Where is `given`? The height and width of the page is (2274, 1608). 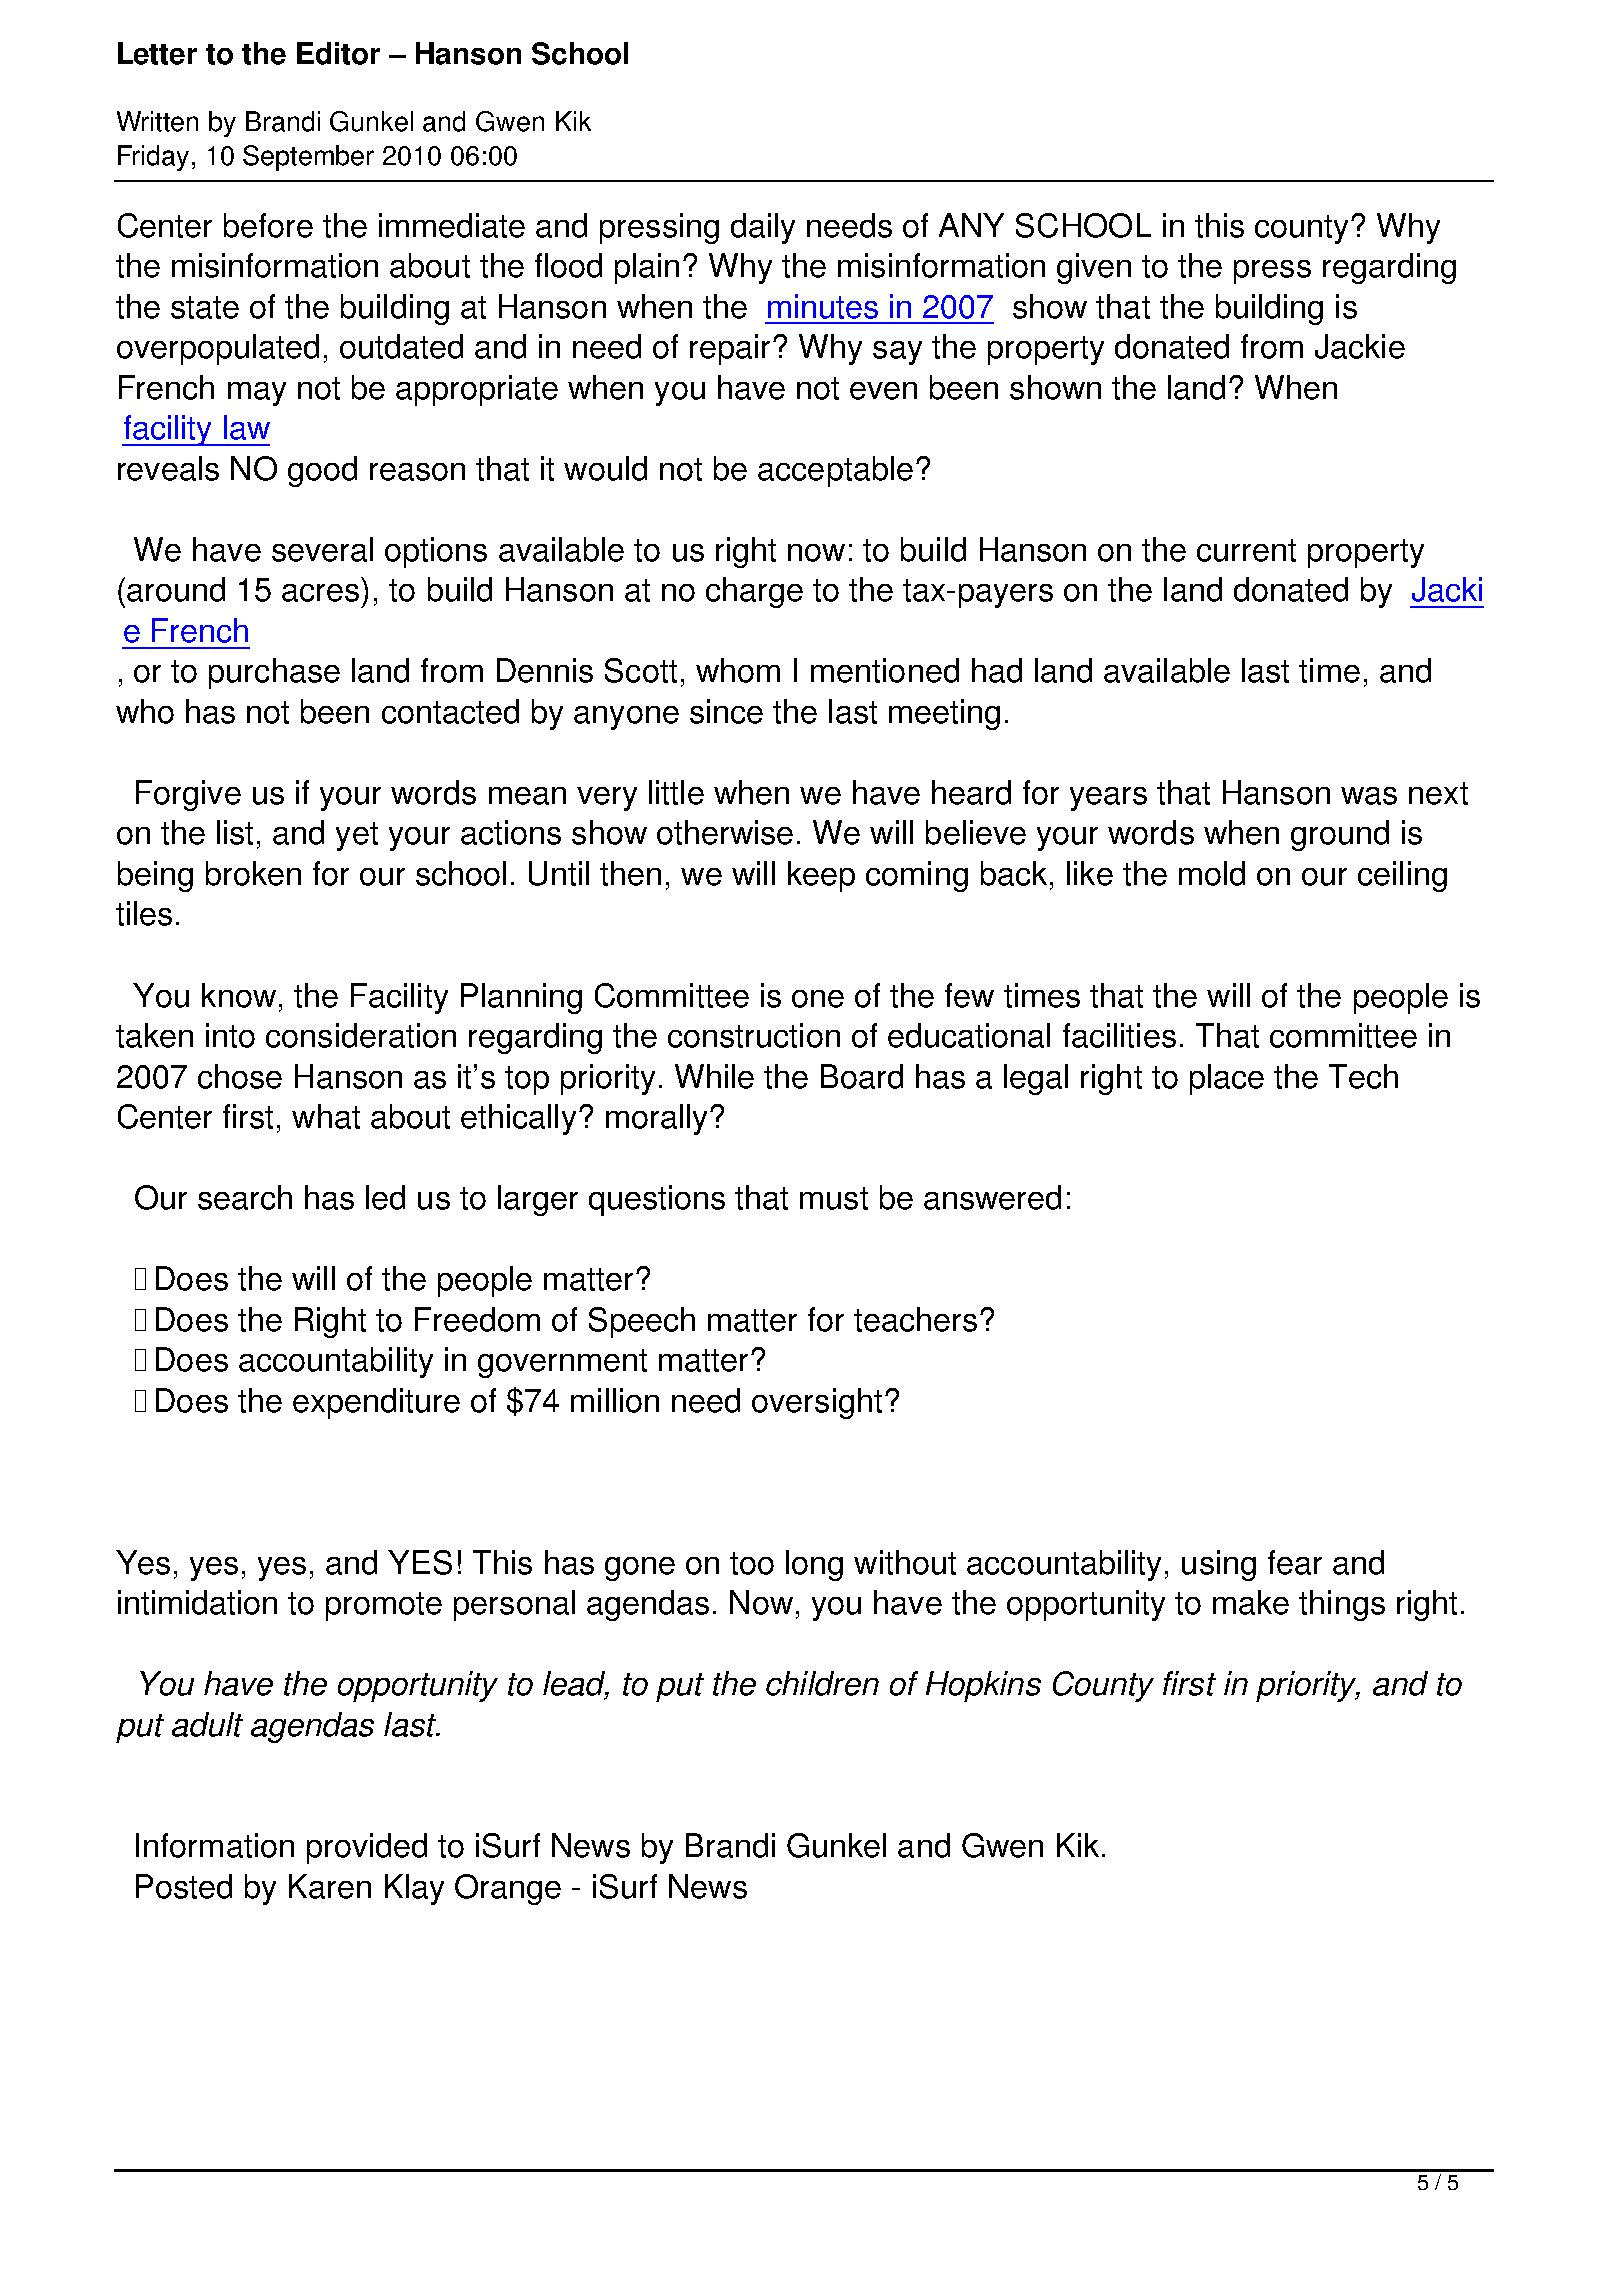
given is located at coordinates (1094, 268).
